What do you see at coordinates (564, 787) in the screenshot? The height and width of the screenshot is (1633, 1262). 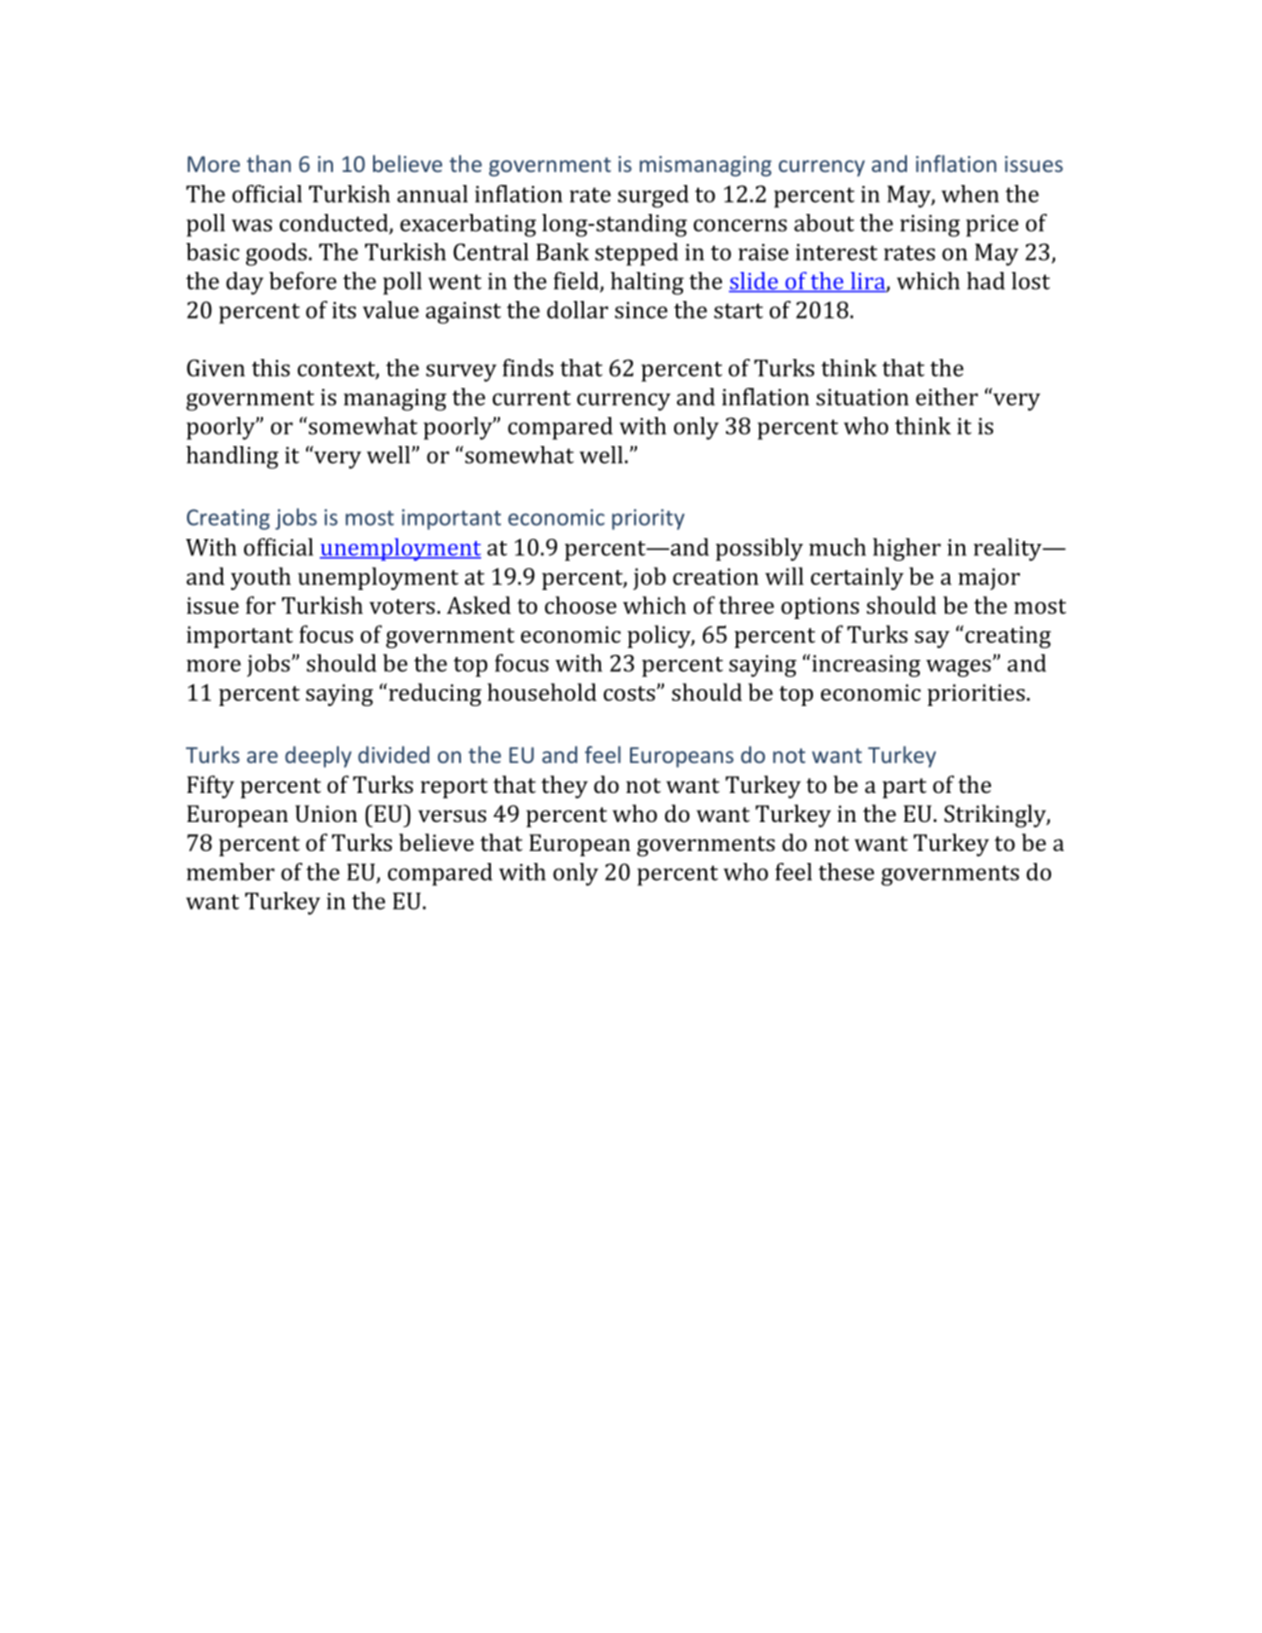 I see `they` at bounding box center [564, 787].
